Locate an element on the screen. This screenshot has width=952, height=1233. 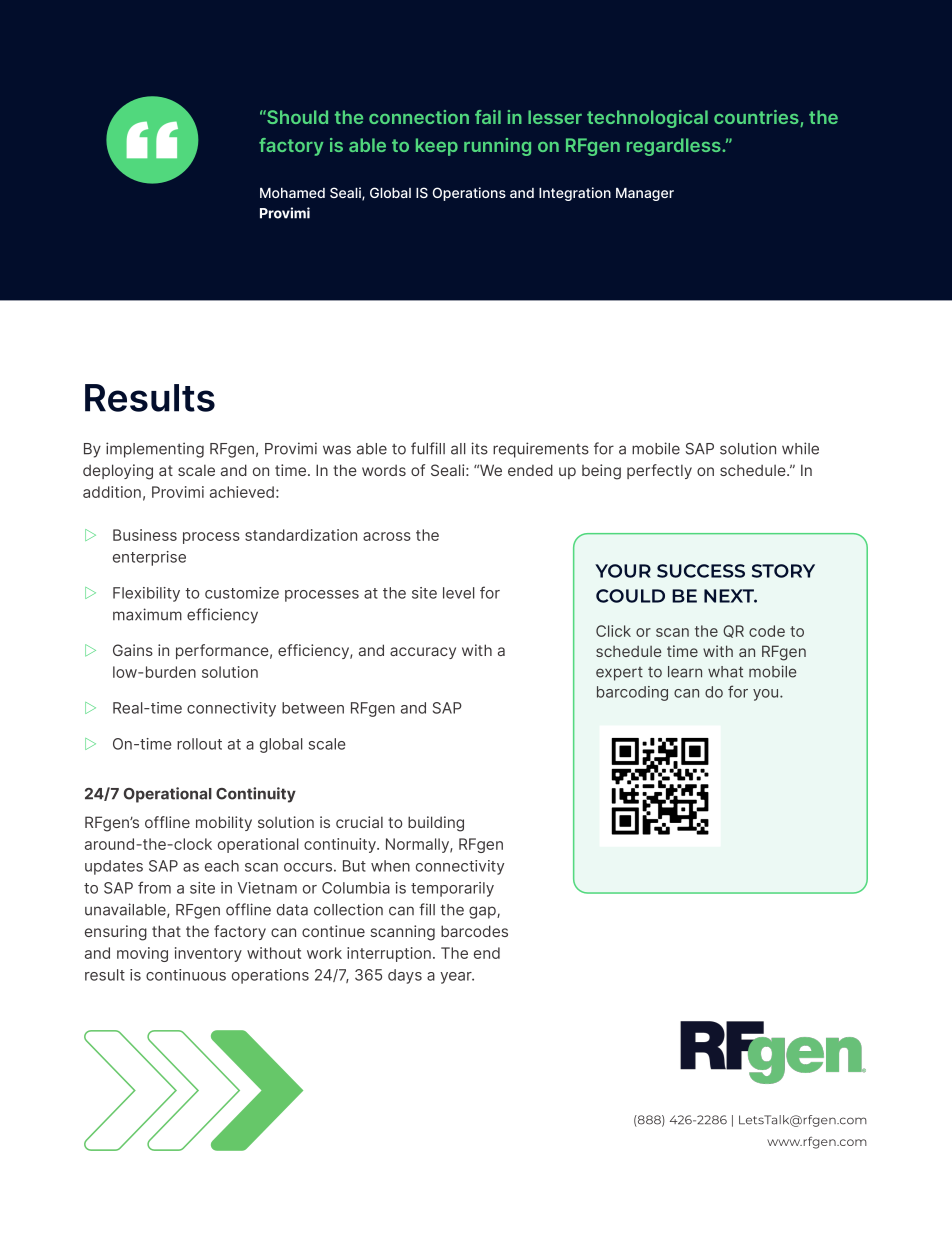
SUCCESS is located at coordinates (701, 571).
